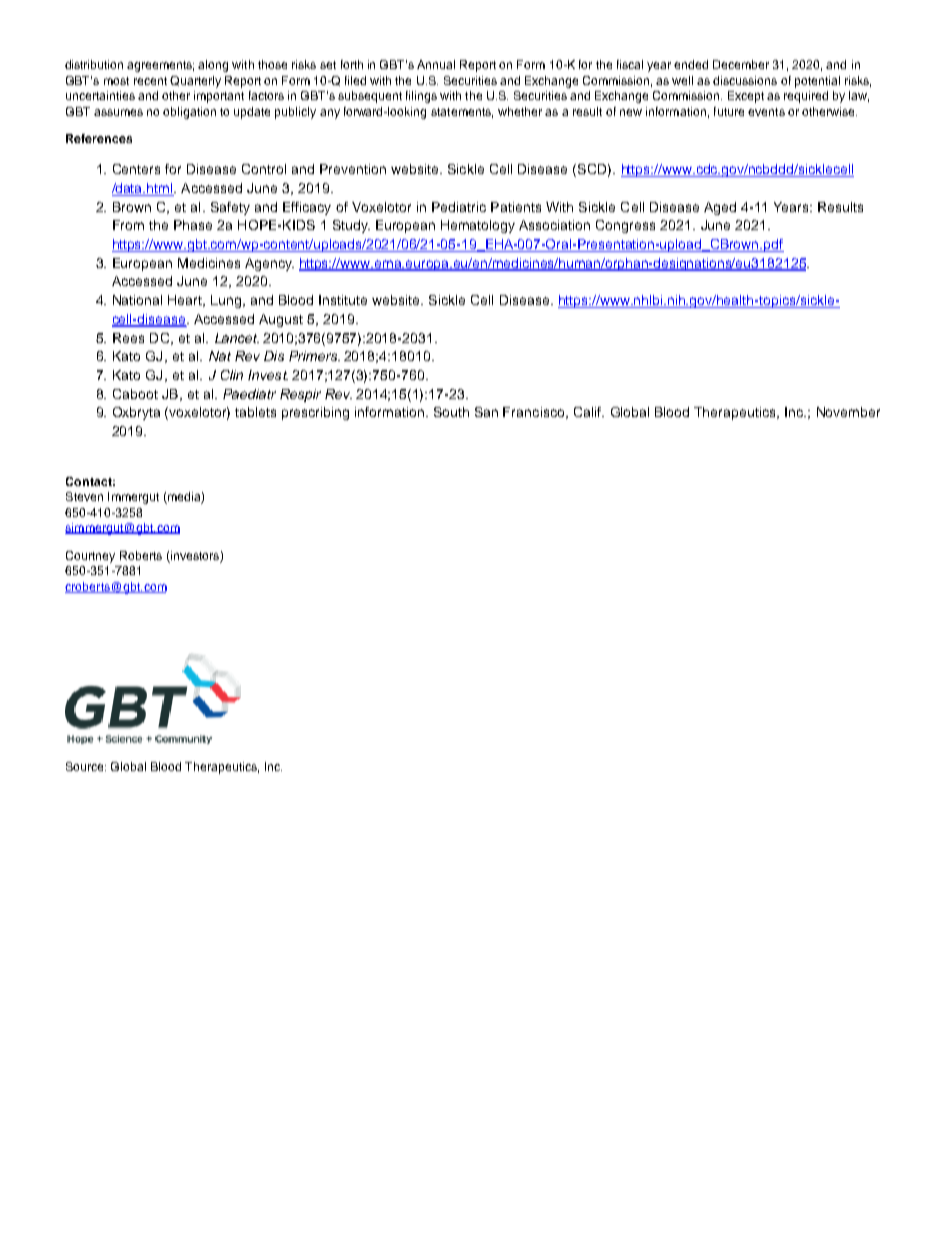  I want to click on Calif, so click(588, 412).
